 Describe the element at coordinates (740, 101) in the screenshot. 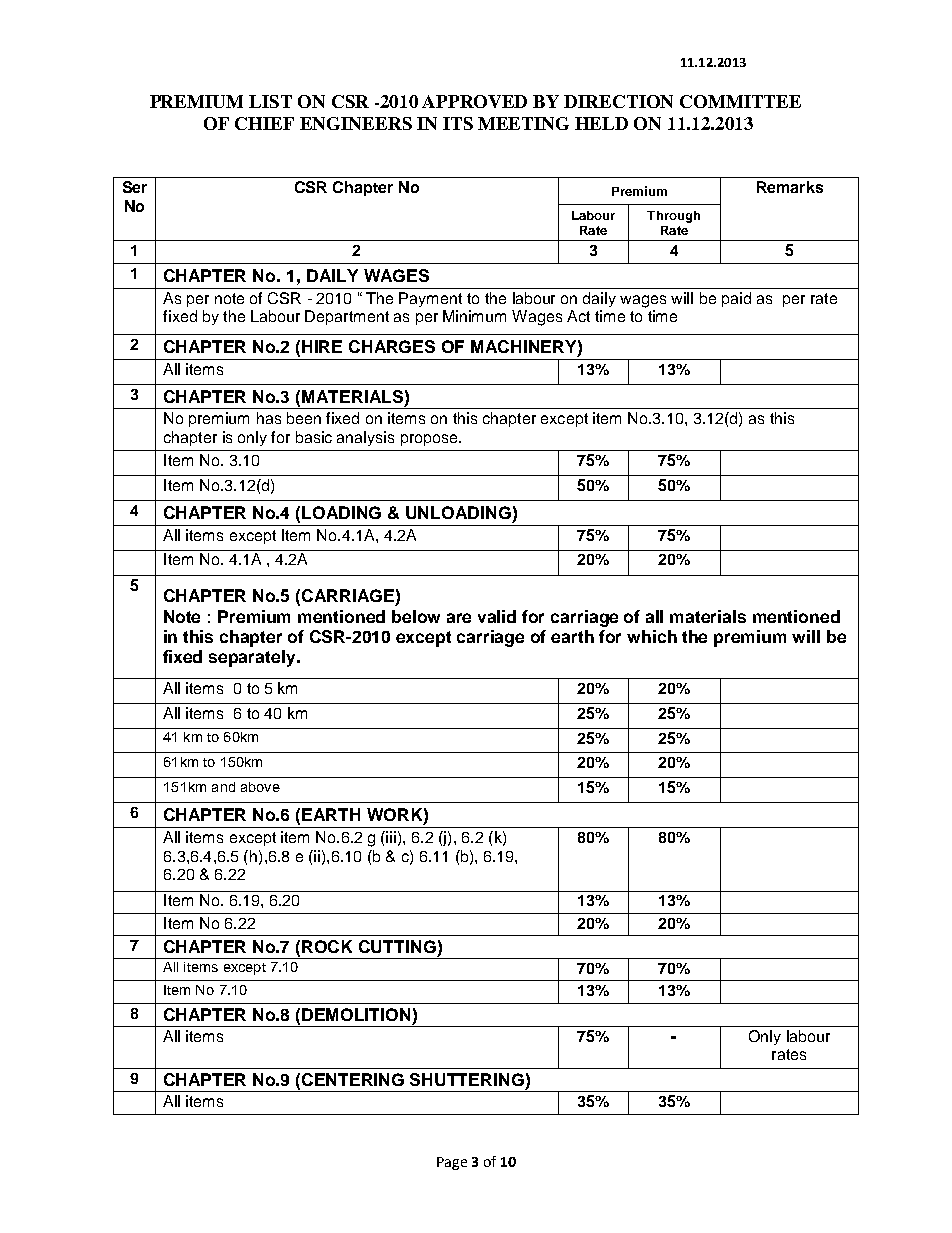

I see `COMMITTEE` at that location.
